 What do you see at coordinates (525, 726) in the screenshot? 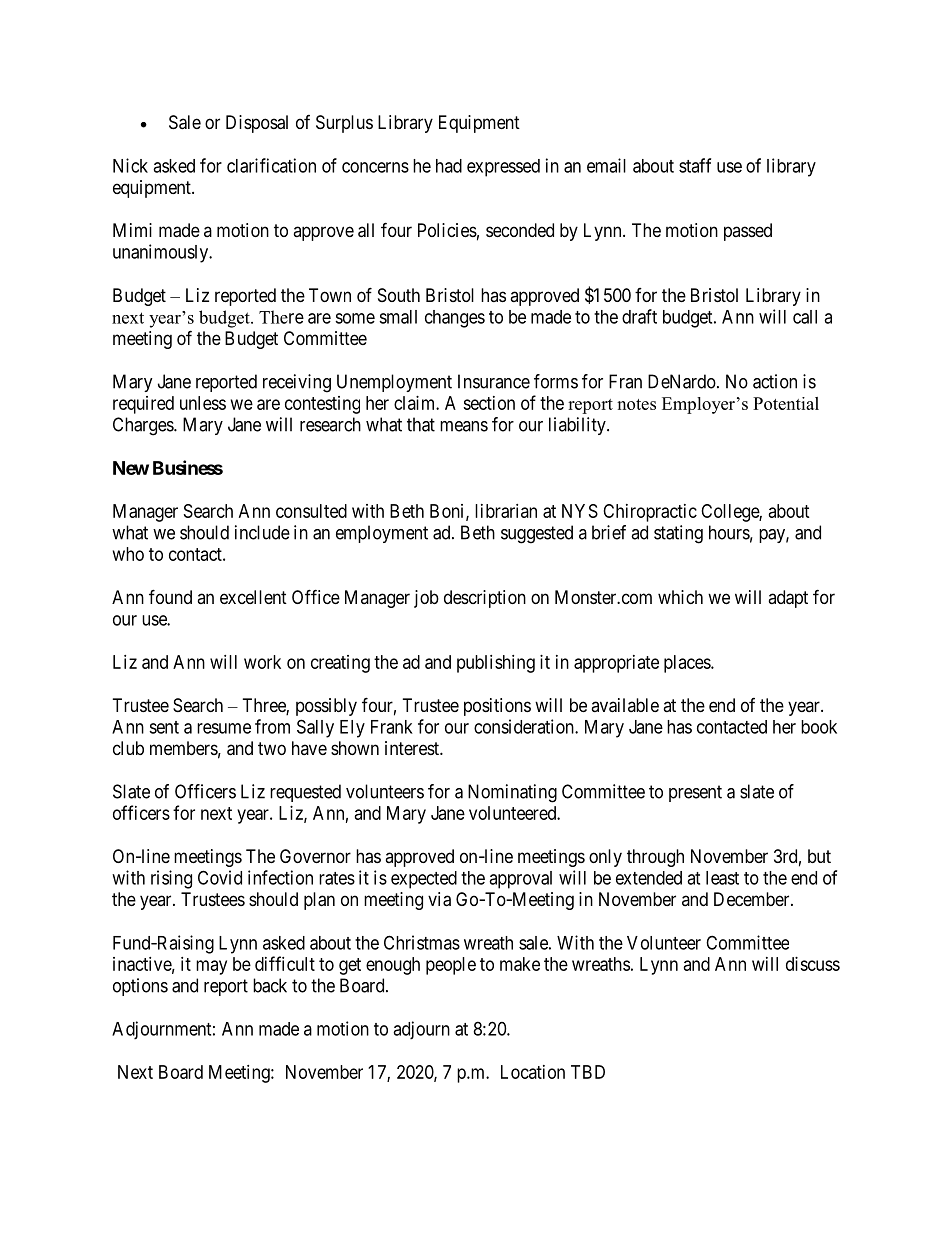
I see `consideration` at bounding box center [525, 726].
